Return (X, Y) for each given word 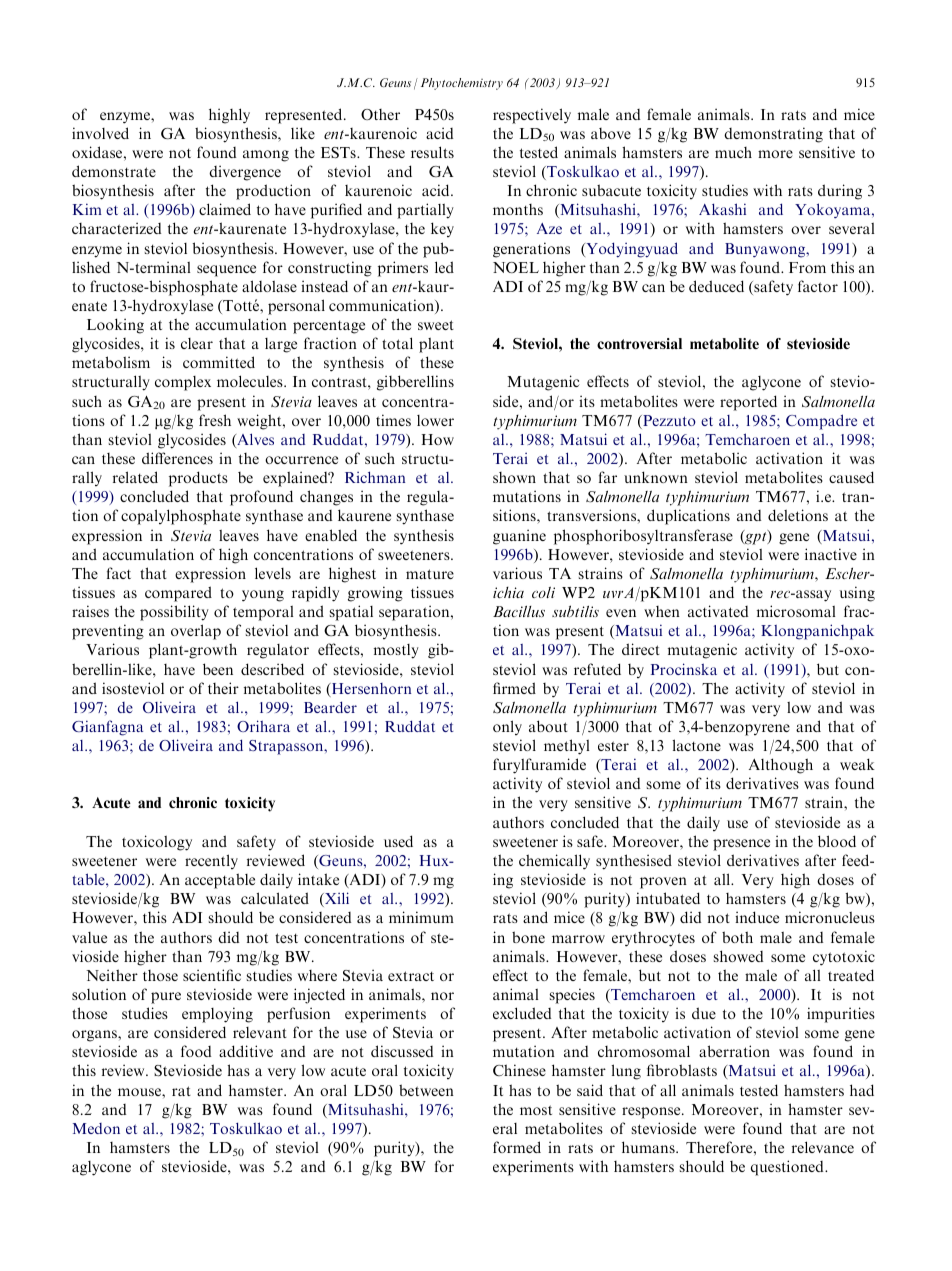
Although (781, 766)
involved (100, 133)
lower (435, 420)
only (507, 727)
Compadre (821, 422)
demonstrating (773, 135)
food (196, 1051)
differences (177, 458)
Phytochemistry (462, 84)
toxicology (157, 843)
